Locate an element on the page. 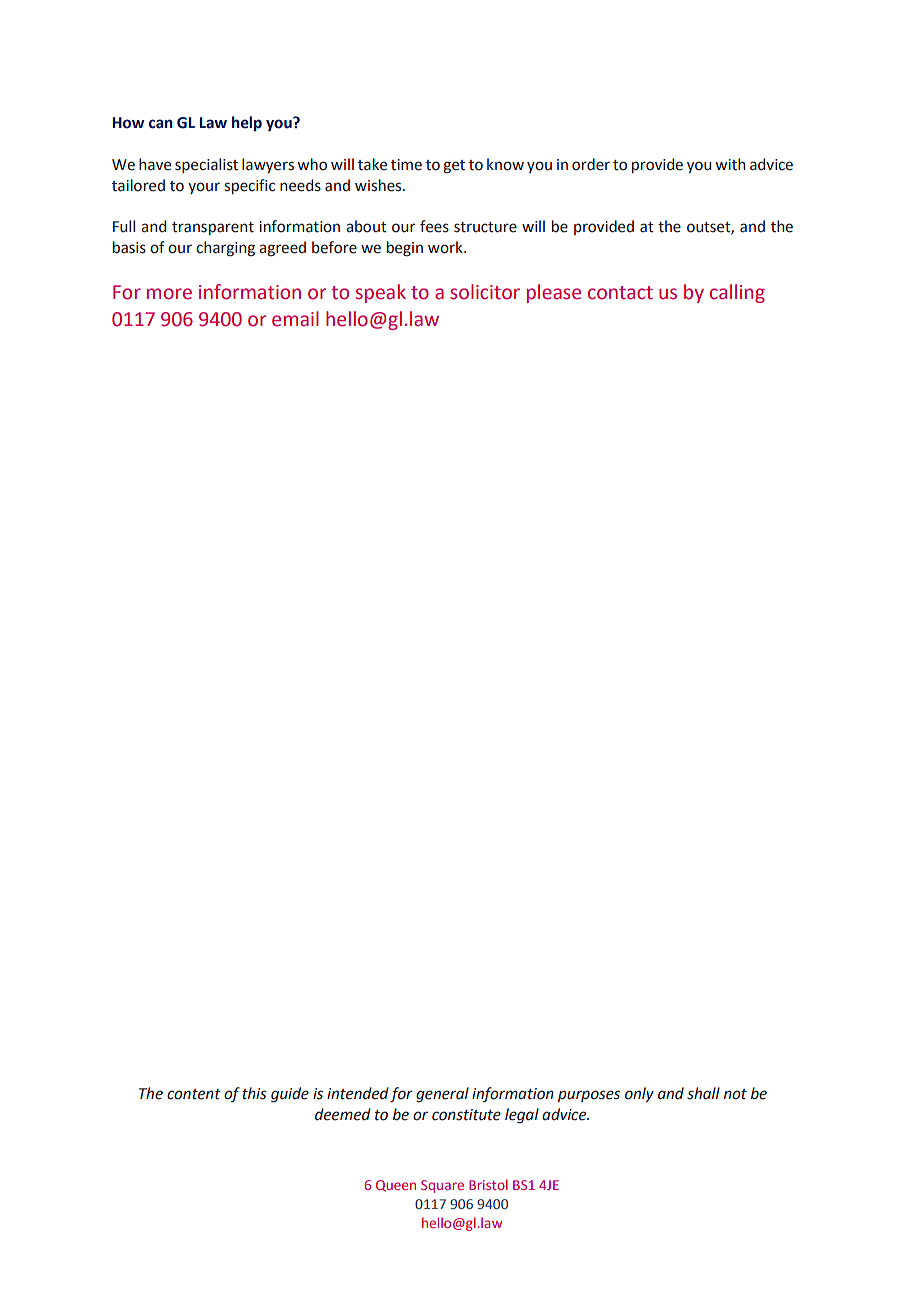 The width and height of the page is (924, 1308). Square is located at coordinates (442, 1186).
